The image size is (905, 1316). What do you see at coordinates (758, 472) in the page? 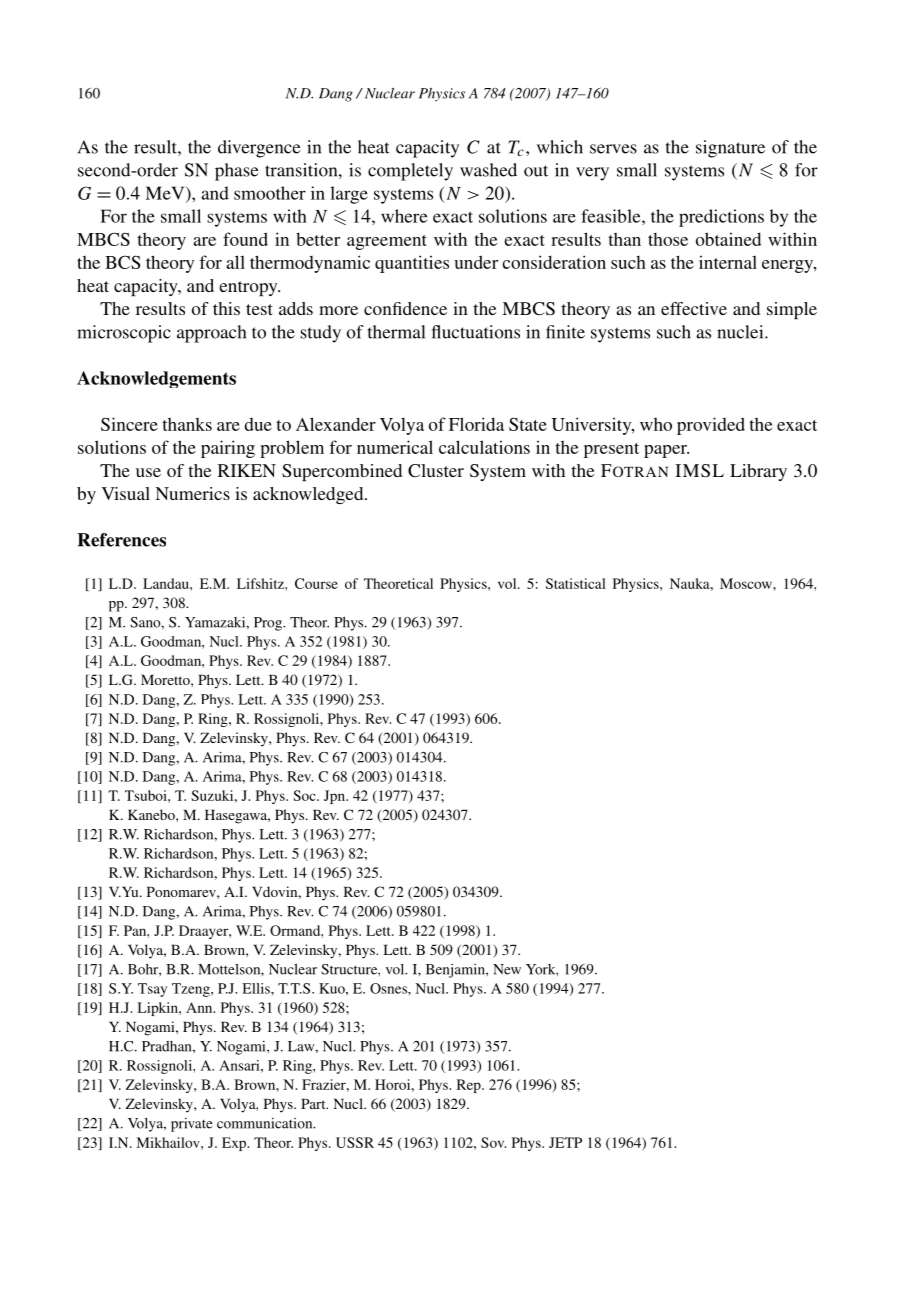
I see `Library` at bounding box center [758, 472].
